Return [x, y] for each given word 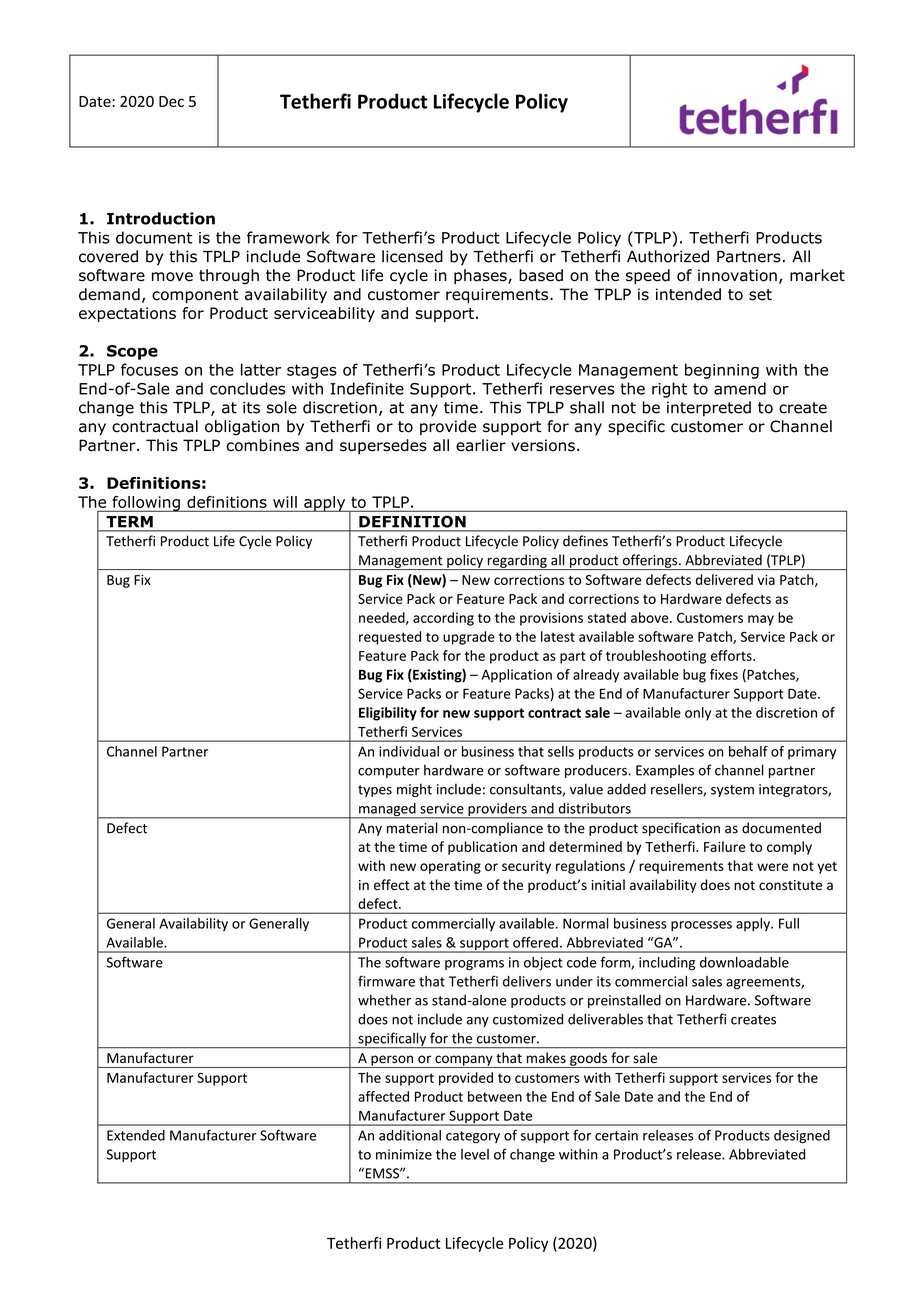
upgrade [469, 638]
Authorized [668, 256]
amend [740, 388]
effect [392, 885]
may [761, 620]
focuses [149, 369]
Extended [136, 1135]
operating [450, 867]
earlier [481, 445]
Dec [171, 101]
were [772, 867]
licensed [412, 256]
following [146, 504]
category [473, 1137]
